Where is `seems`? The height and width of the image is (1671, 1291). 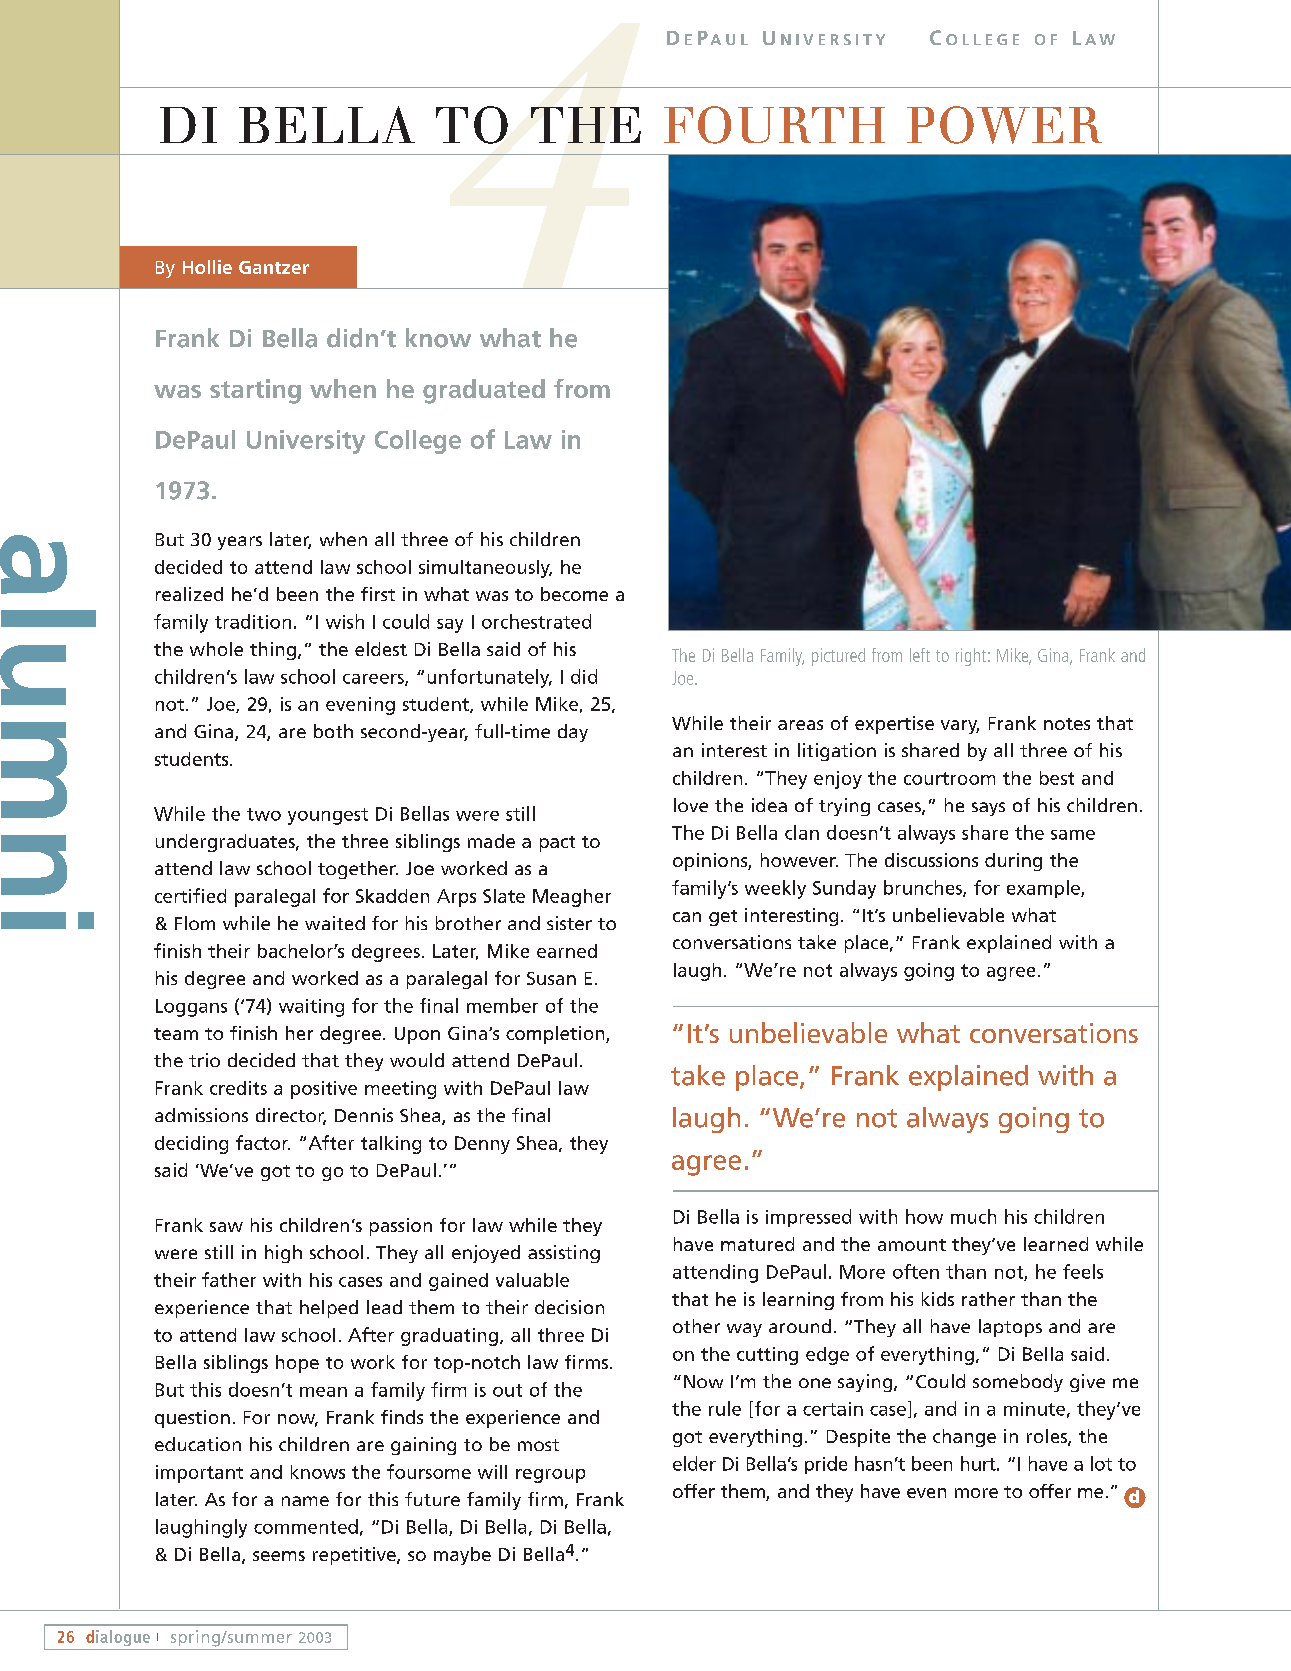
seems is located at coordinates (279, 1556).
